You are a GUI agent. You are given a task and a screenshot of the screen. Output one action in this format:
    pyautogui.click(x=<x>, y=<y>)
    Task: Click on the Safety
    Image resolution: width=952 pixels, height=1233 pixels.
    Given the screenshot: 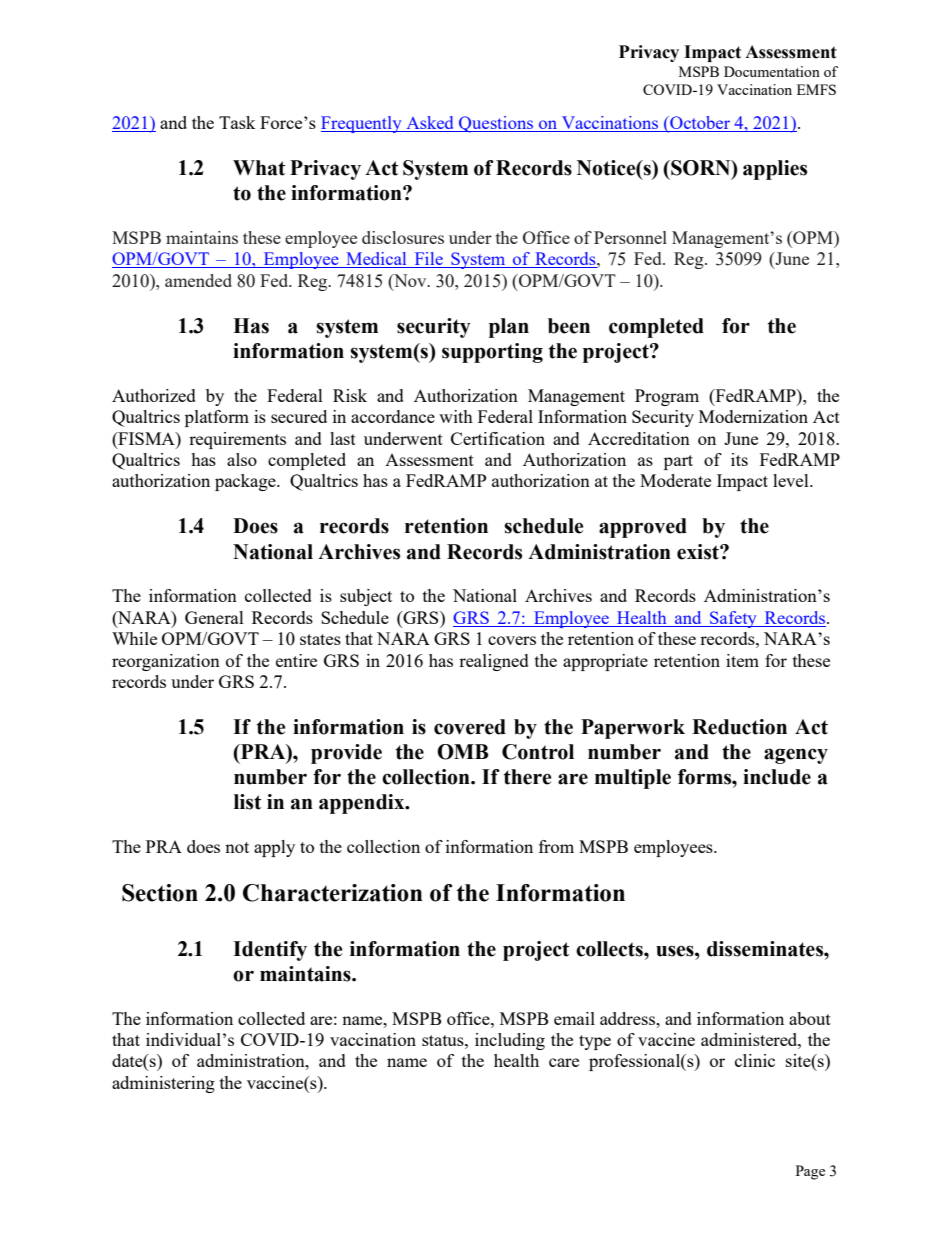 What is the action you would take?
    pyautogui.click(x=733, y=619)
